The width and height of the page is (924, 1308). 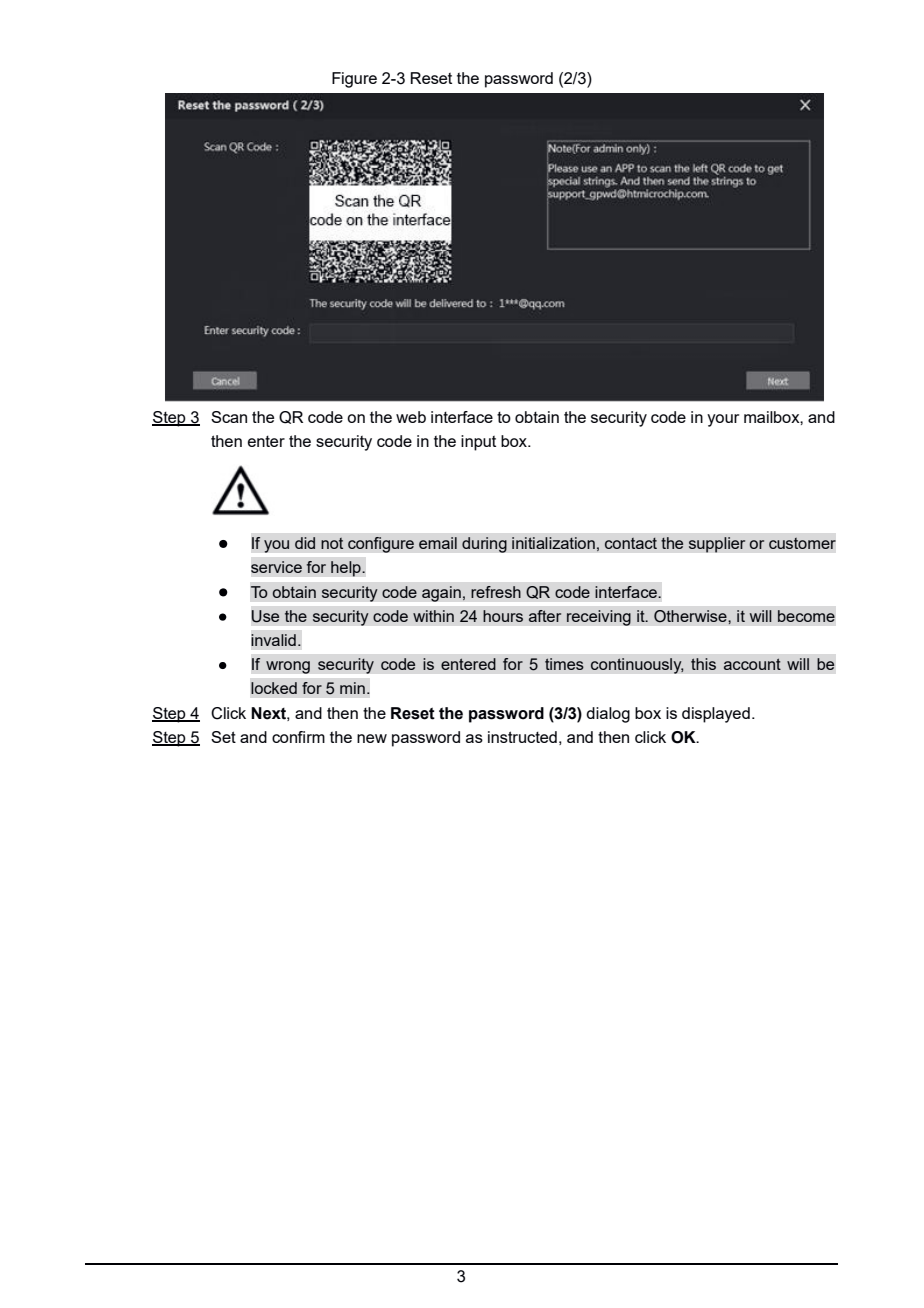 What do you see at coordinates (691, 616) in the page?
I see `Otherwise` at bounding box center [691, 616].
